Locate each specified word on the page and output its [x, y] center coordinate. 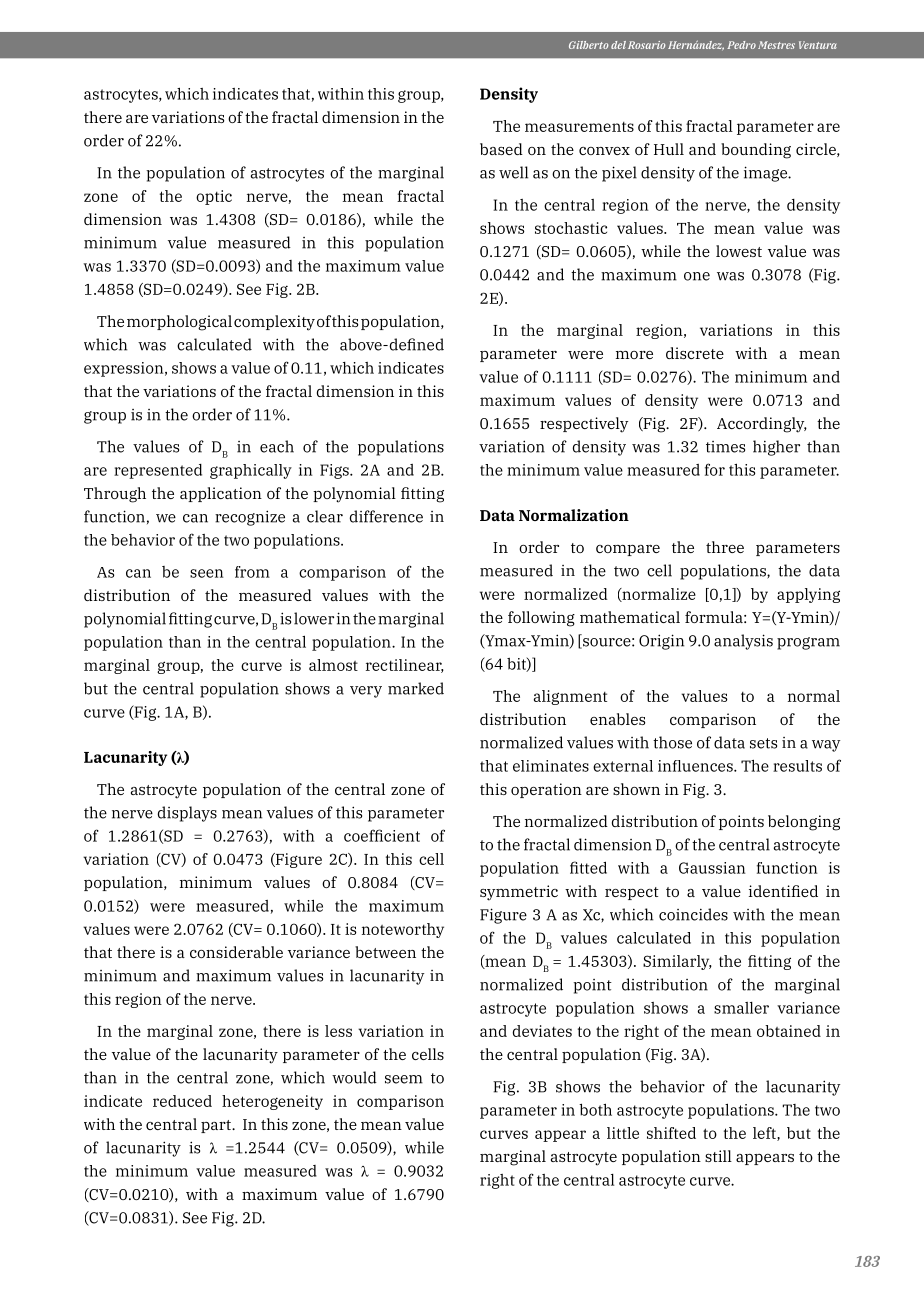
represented [158, 471]
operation [546, 790]
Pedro [741, 45]
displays [187, 814]
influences [696, 766]
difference [386, 516]
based [501, 149]
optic [214, 197]
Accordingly [762, 425]
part [217, 1126]
